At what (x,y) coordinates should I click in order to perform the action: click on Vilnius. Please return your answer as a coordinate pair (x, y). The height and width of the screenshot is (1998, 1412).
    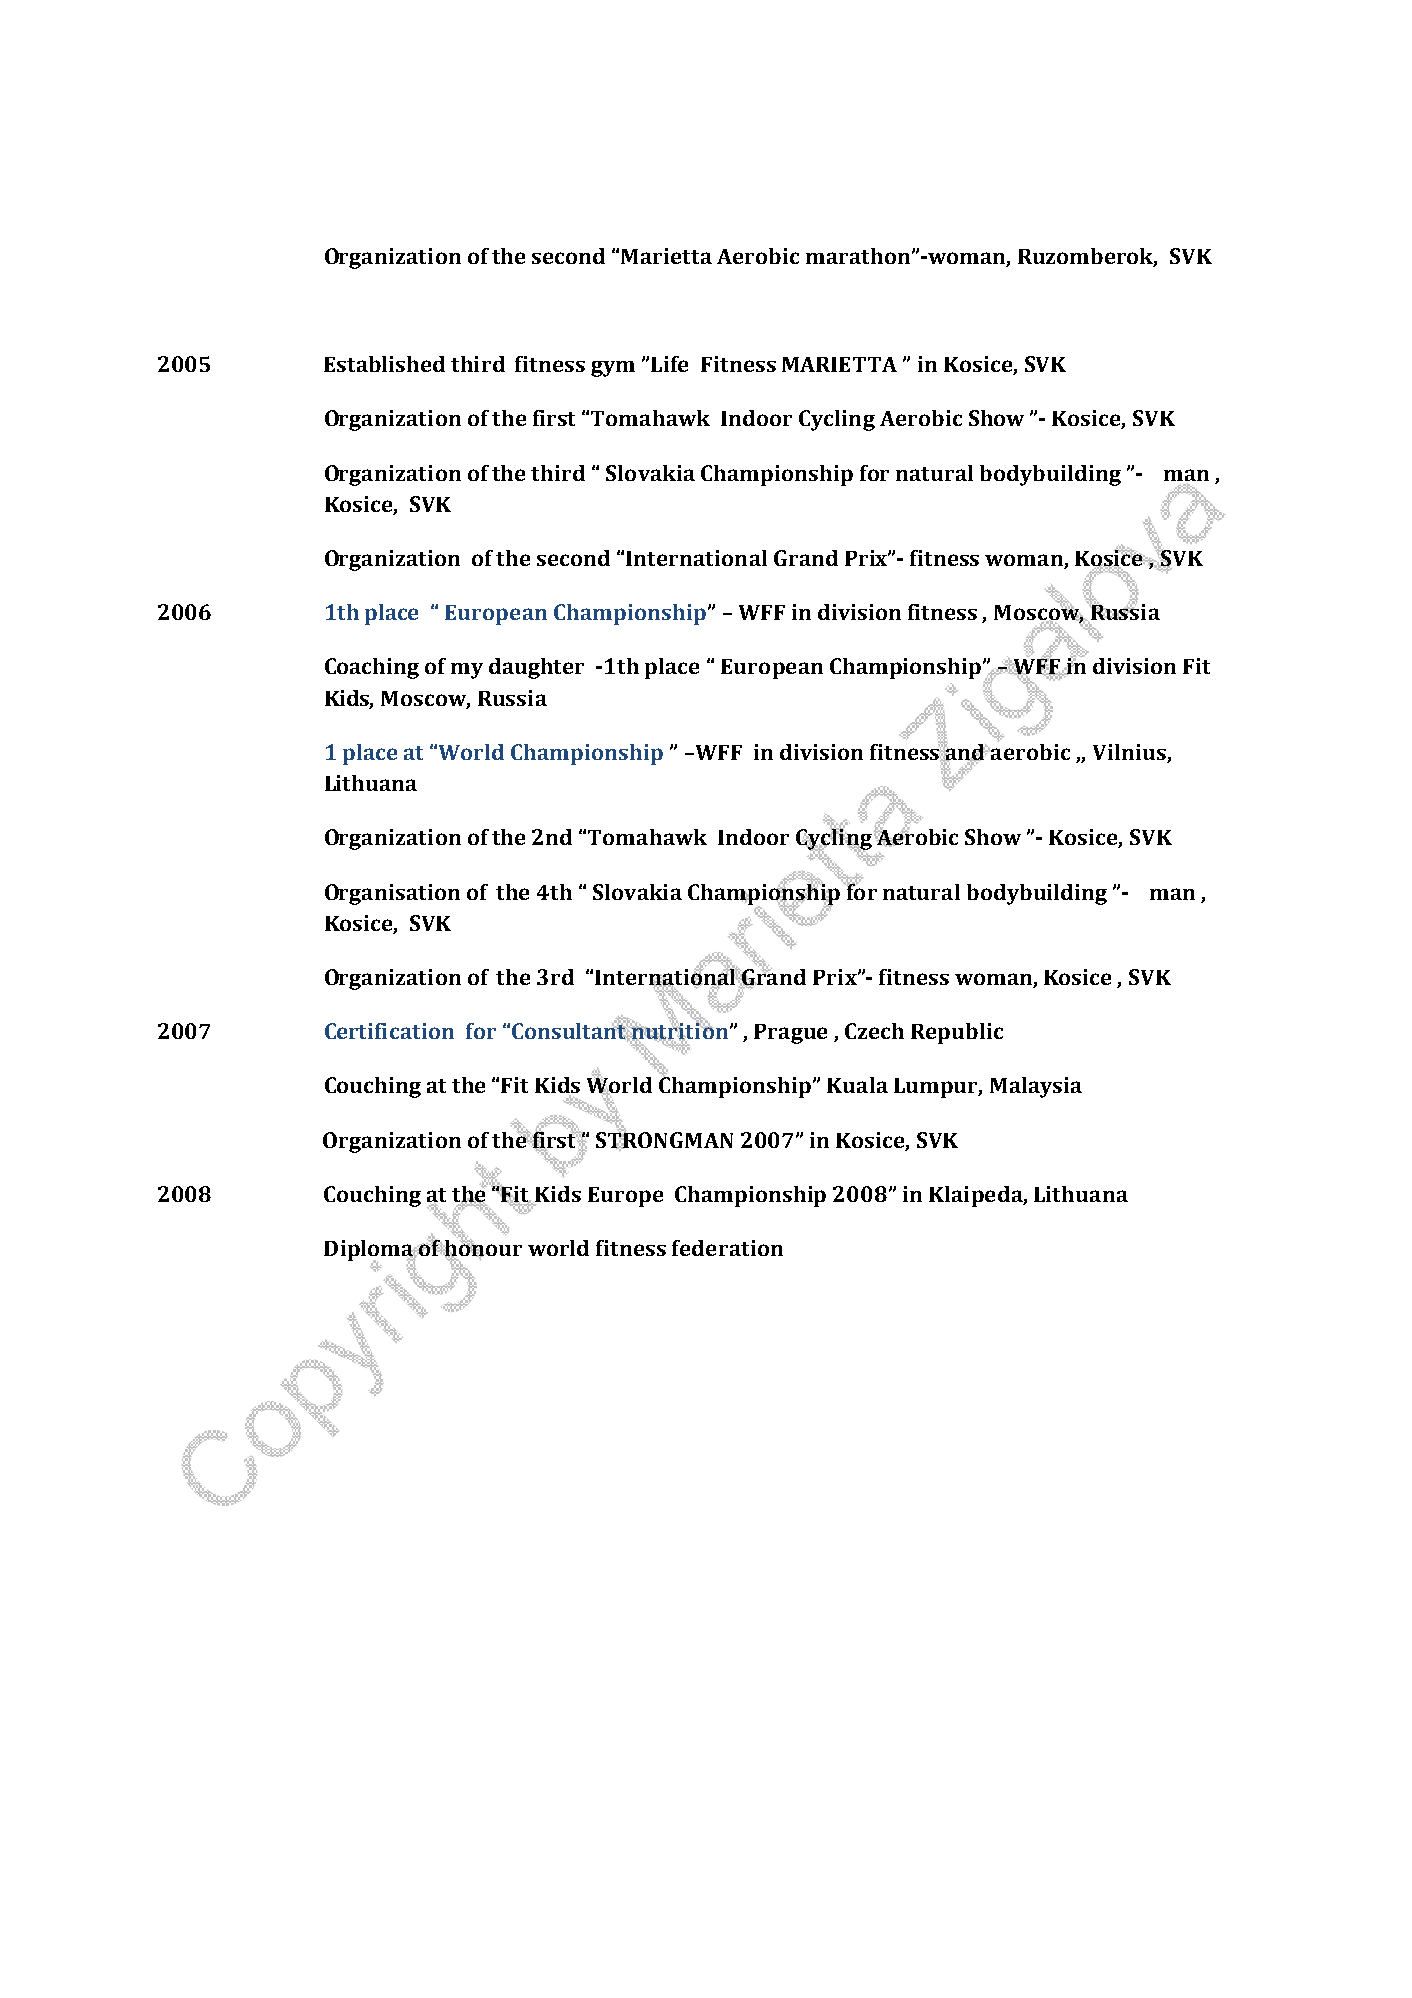
    Looking at the image, I should click on (1129, 752).
